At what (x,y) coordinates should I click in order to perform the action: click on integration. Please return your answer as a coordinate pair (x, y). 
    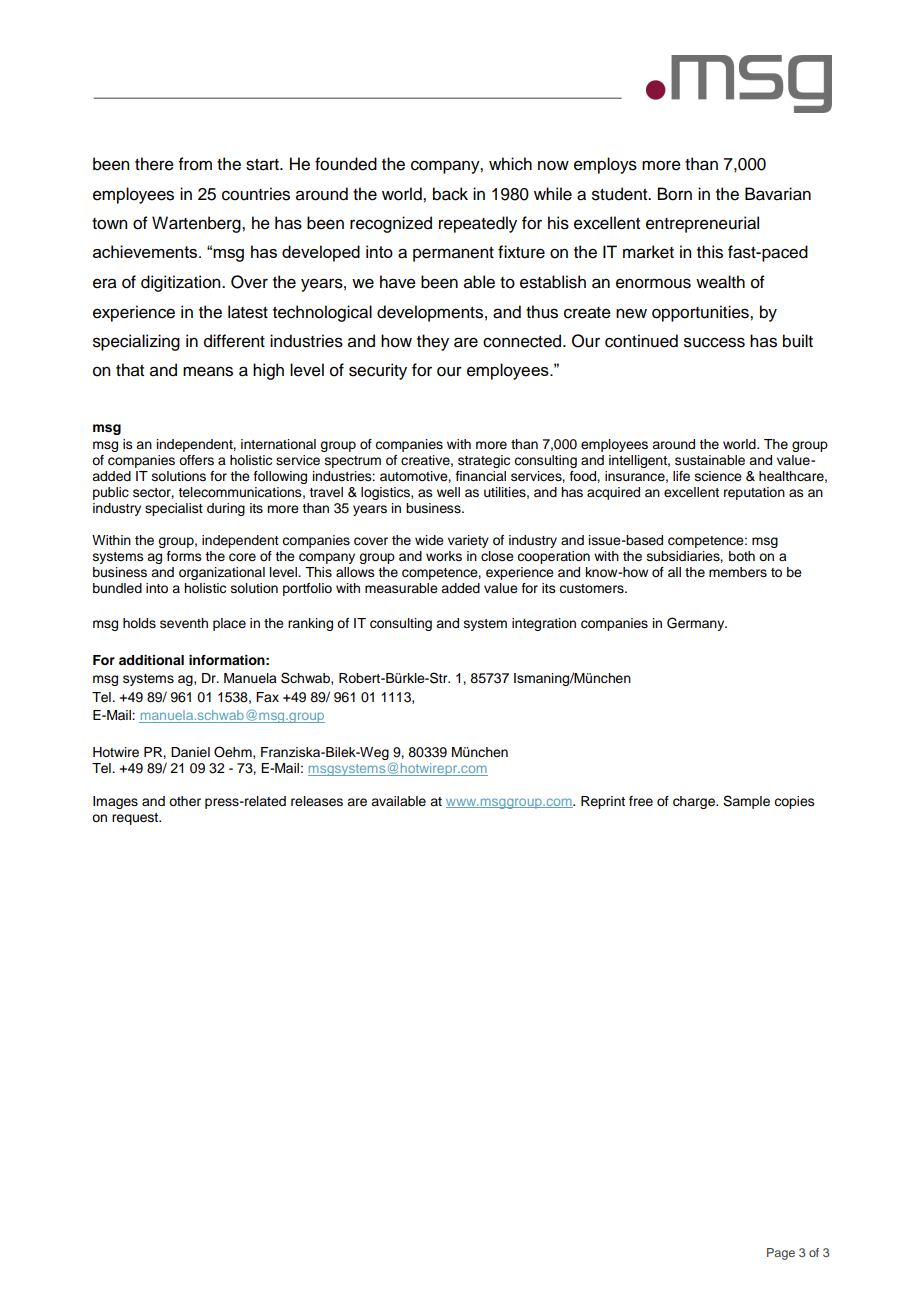
    Looking at the image, I should click on (544, 624).
